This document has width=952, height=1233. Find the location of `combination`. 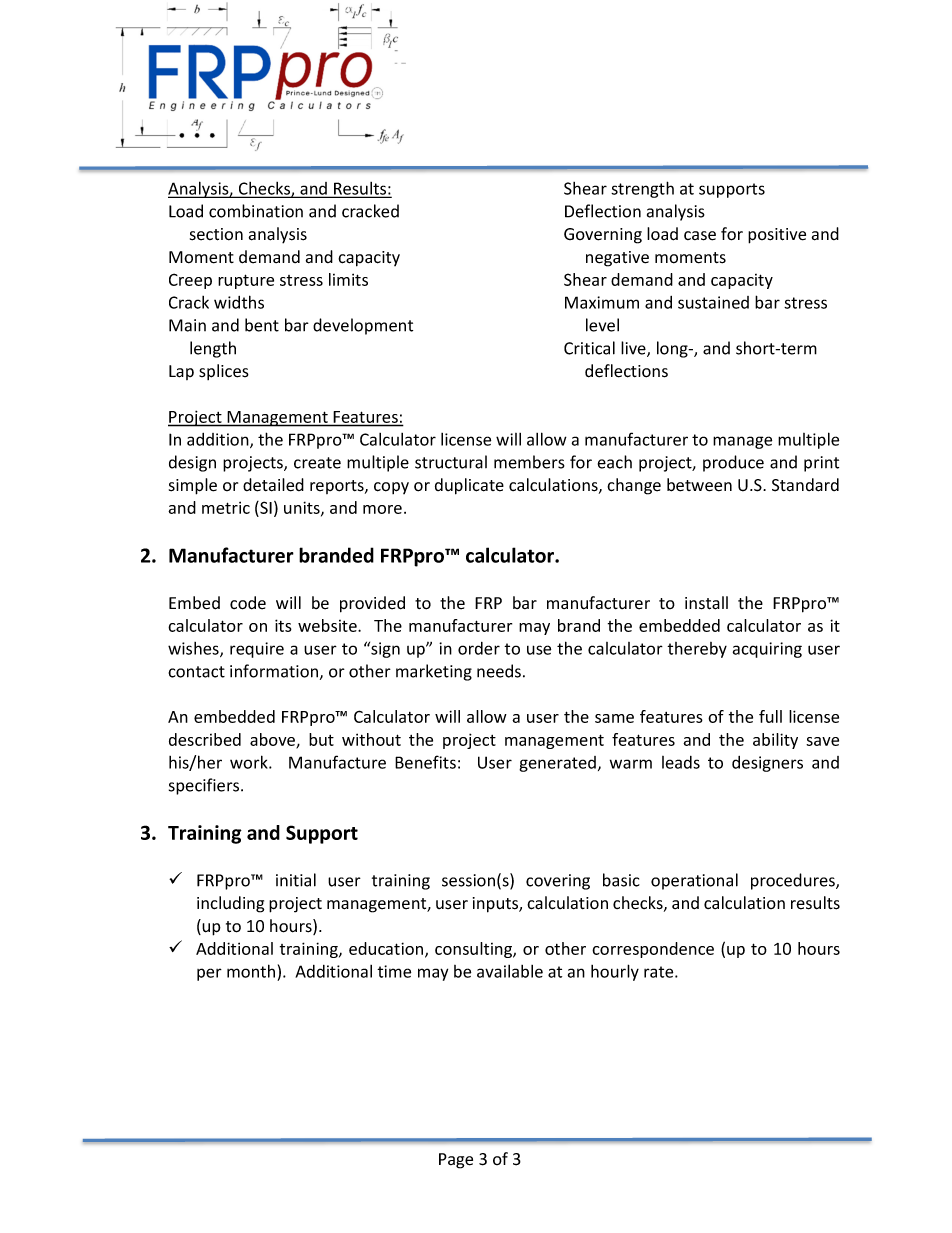

combination is located at coordinates (256, 211).
